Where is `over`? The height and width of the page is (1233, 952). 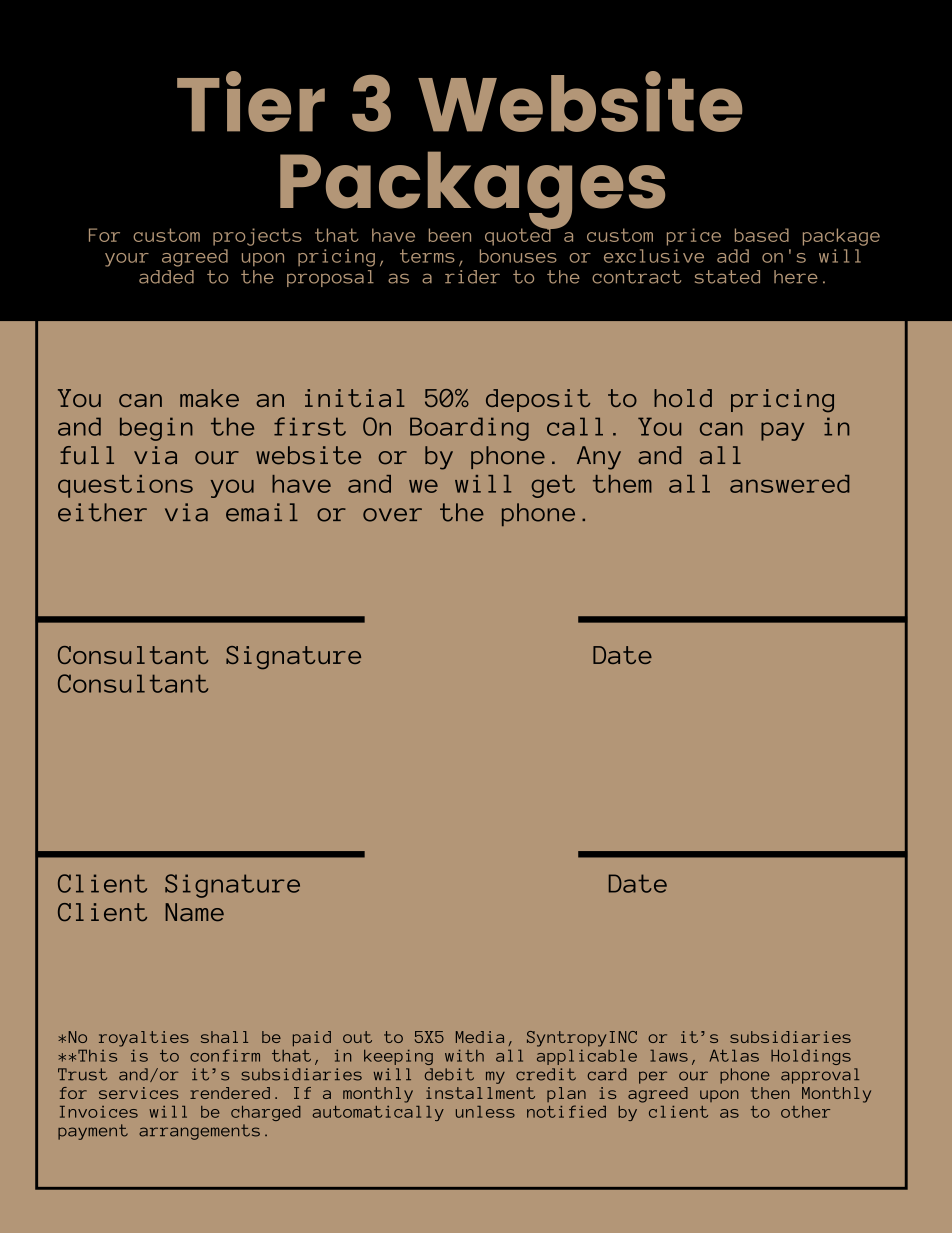 over is located at coordinates (392, 515).
